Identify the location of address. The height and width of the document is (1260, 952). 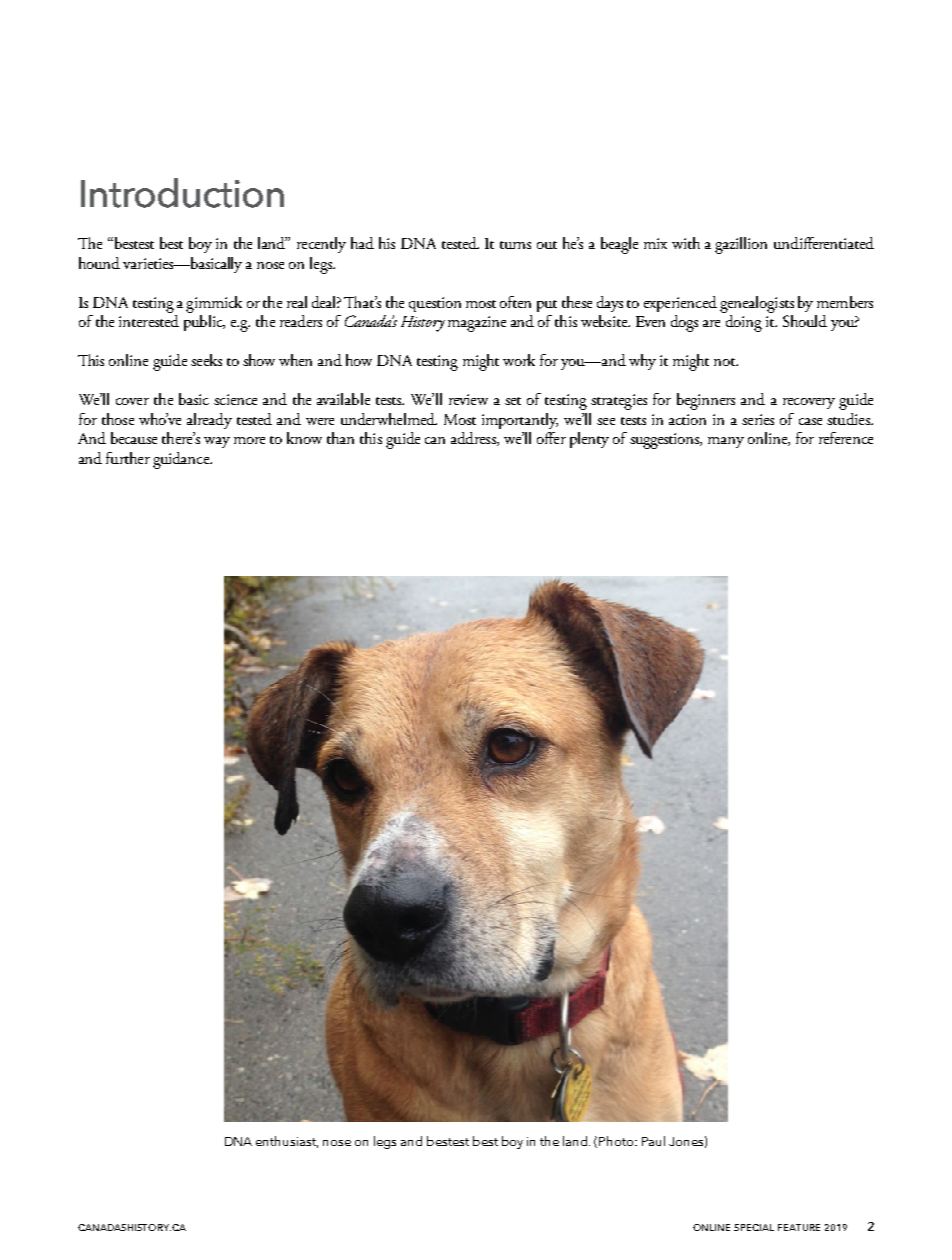
(474, 439).
